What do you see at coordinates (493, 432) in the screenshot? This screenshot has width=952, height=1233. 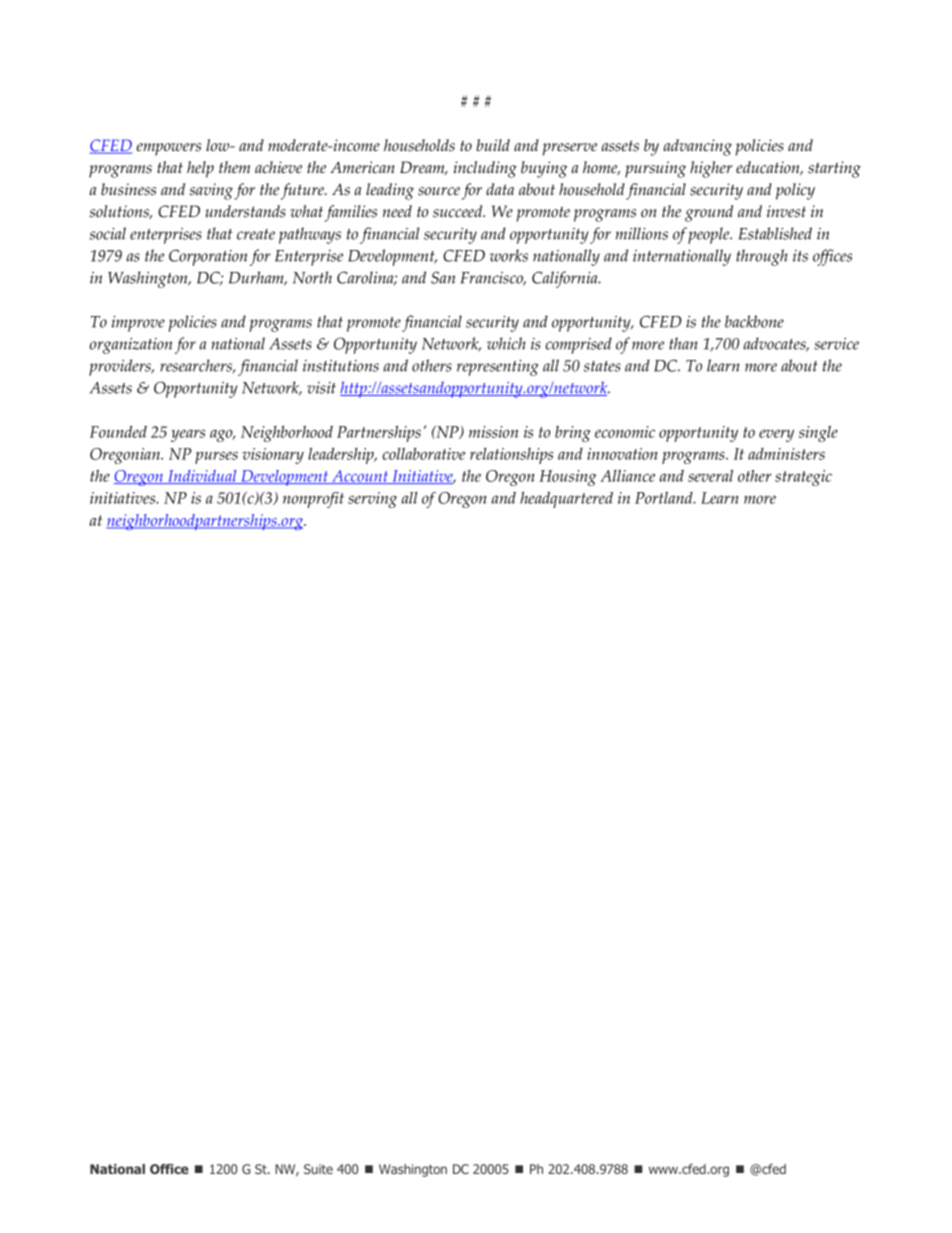 I see `mission` at bounding box center [493, 432].
